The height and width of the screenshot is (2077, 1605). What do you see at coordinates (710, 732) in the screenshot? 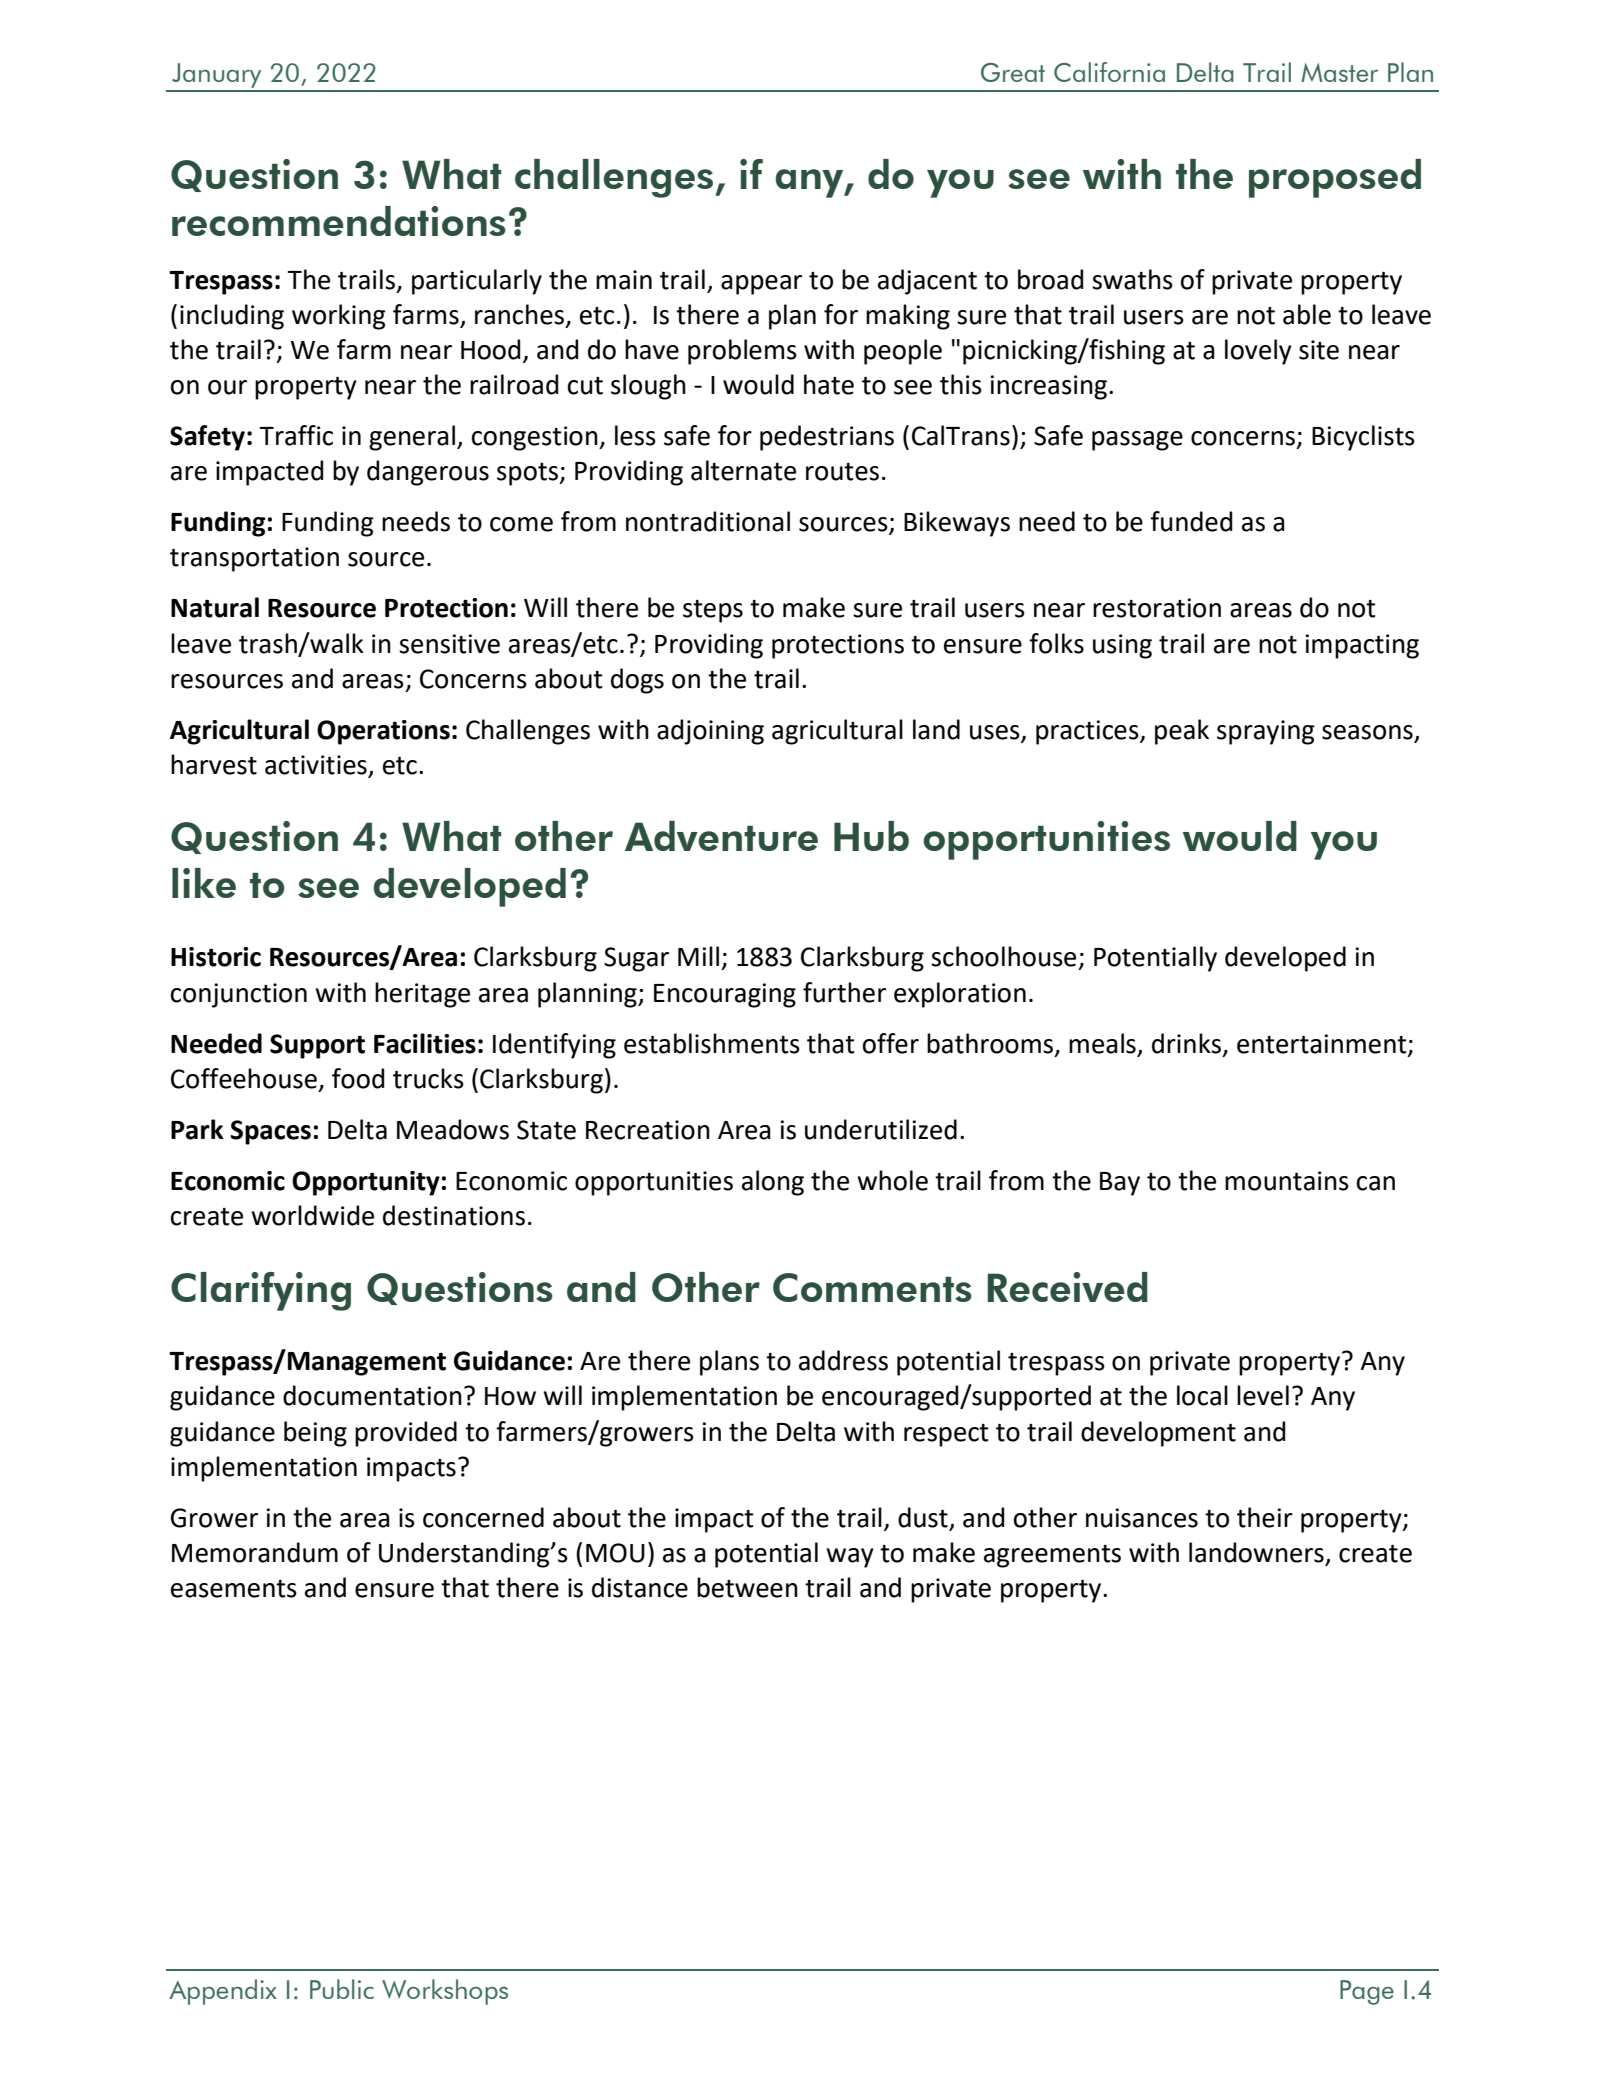
I see `adjoining` at bounding box center [710, 732].
